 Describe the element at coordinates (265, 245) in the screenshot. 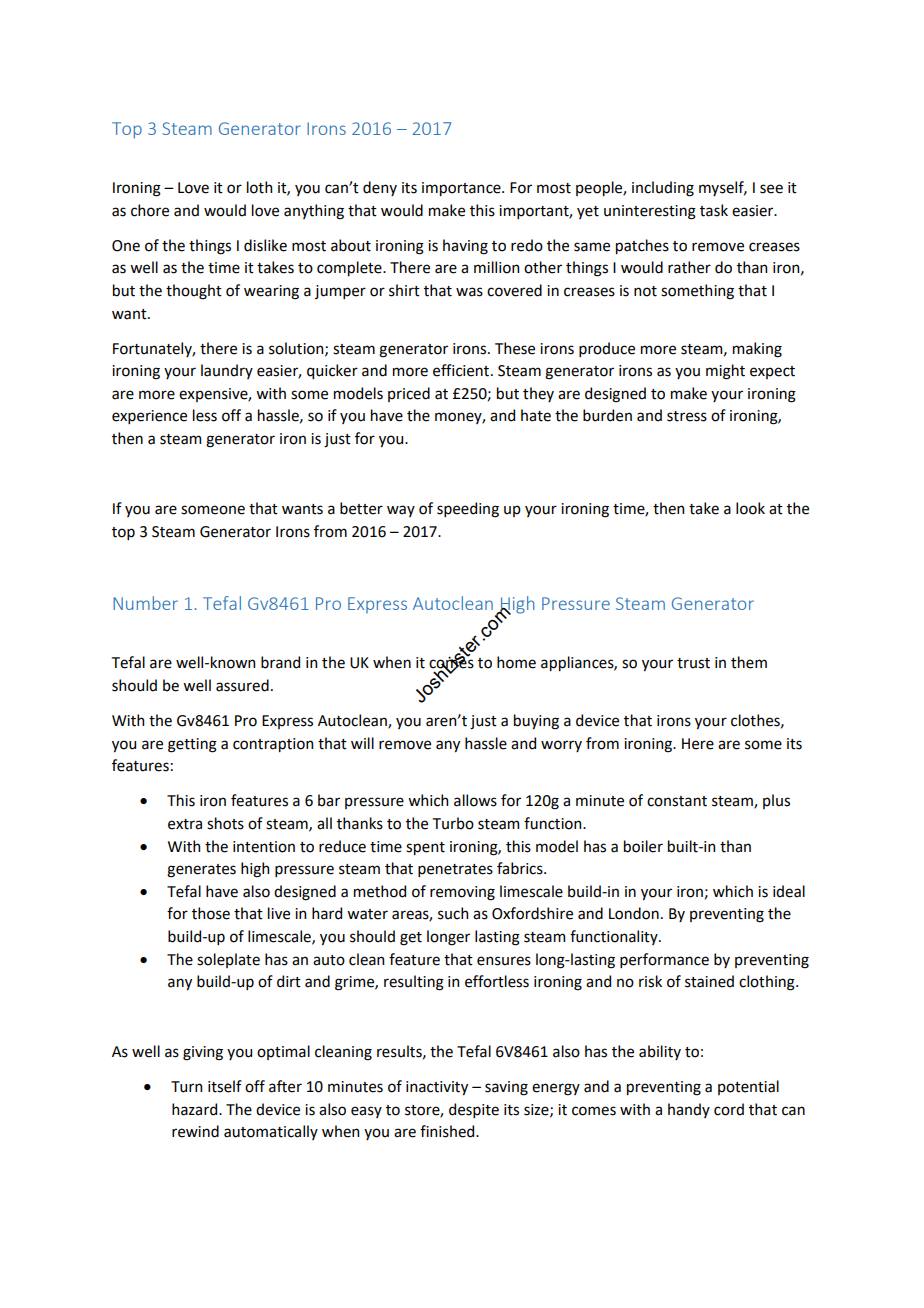

I see `dislike` at that location.
